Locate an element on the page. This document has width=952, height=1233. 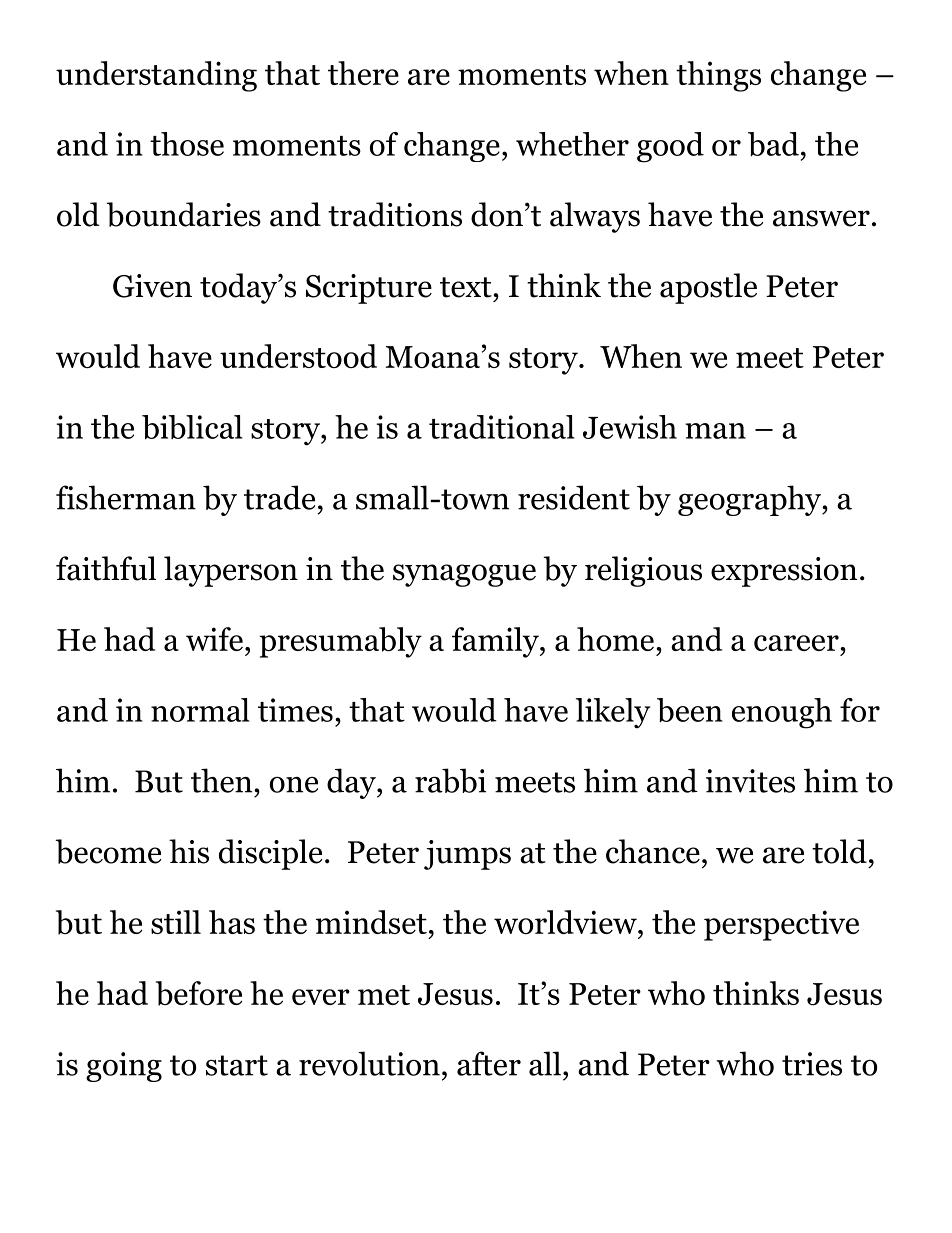
invites is located at coordinates (750, 781).
